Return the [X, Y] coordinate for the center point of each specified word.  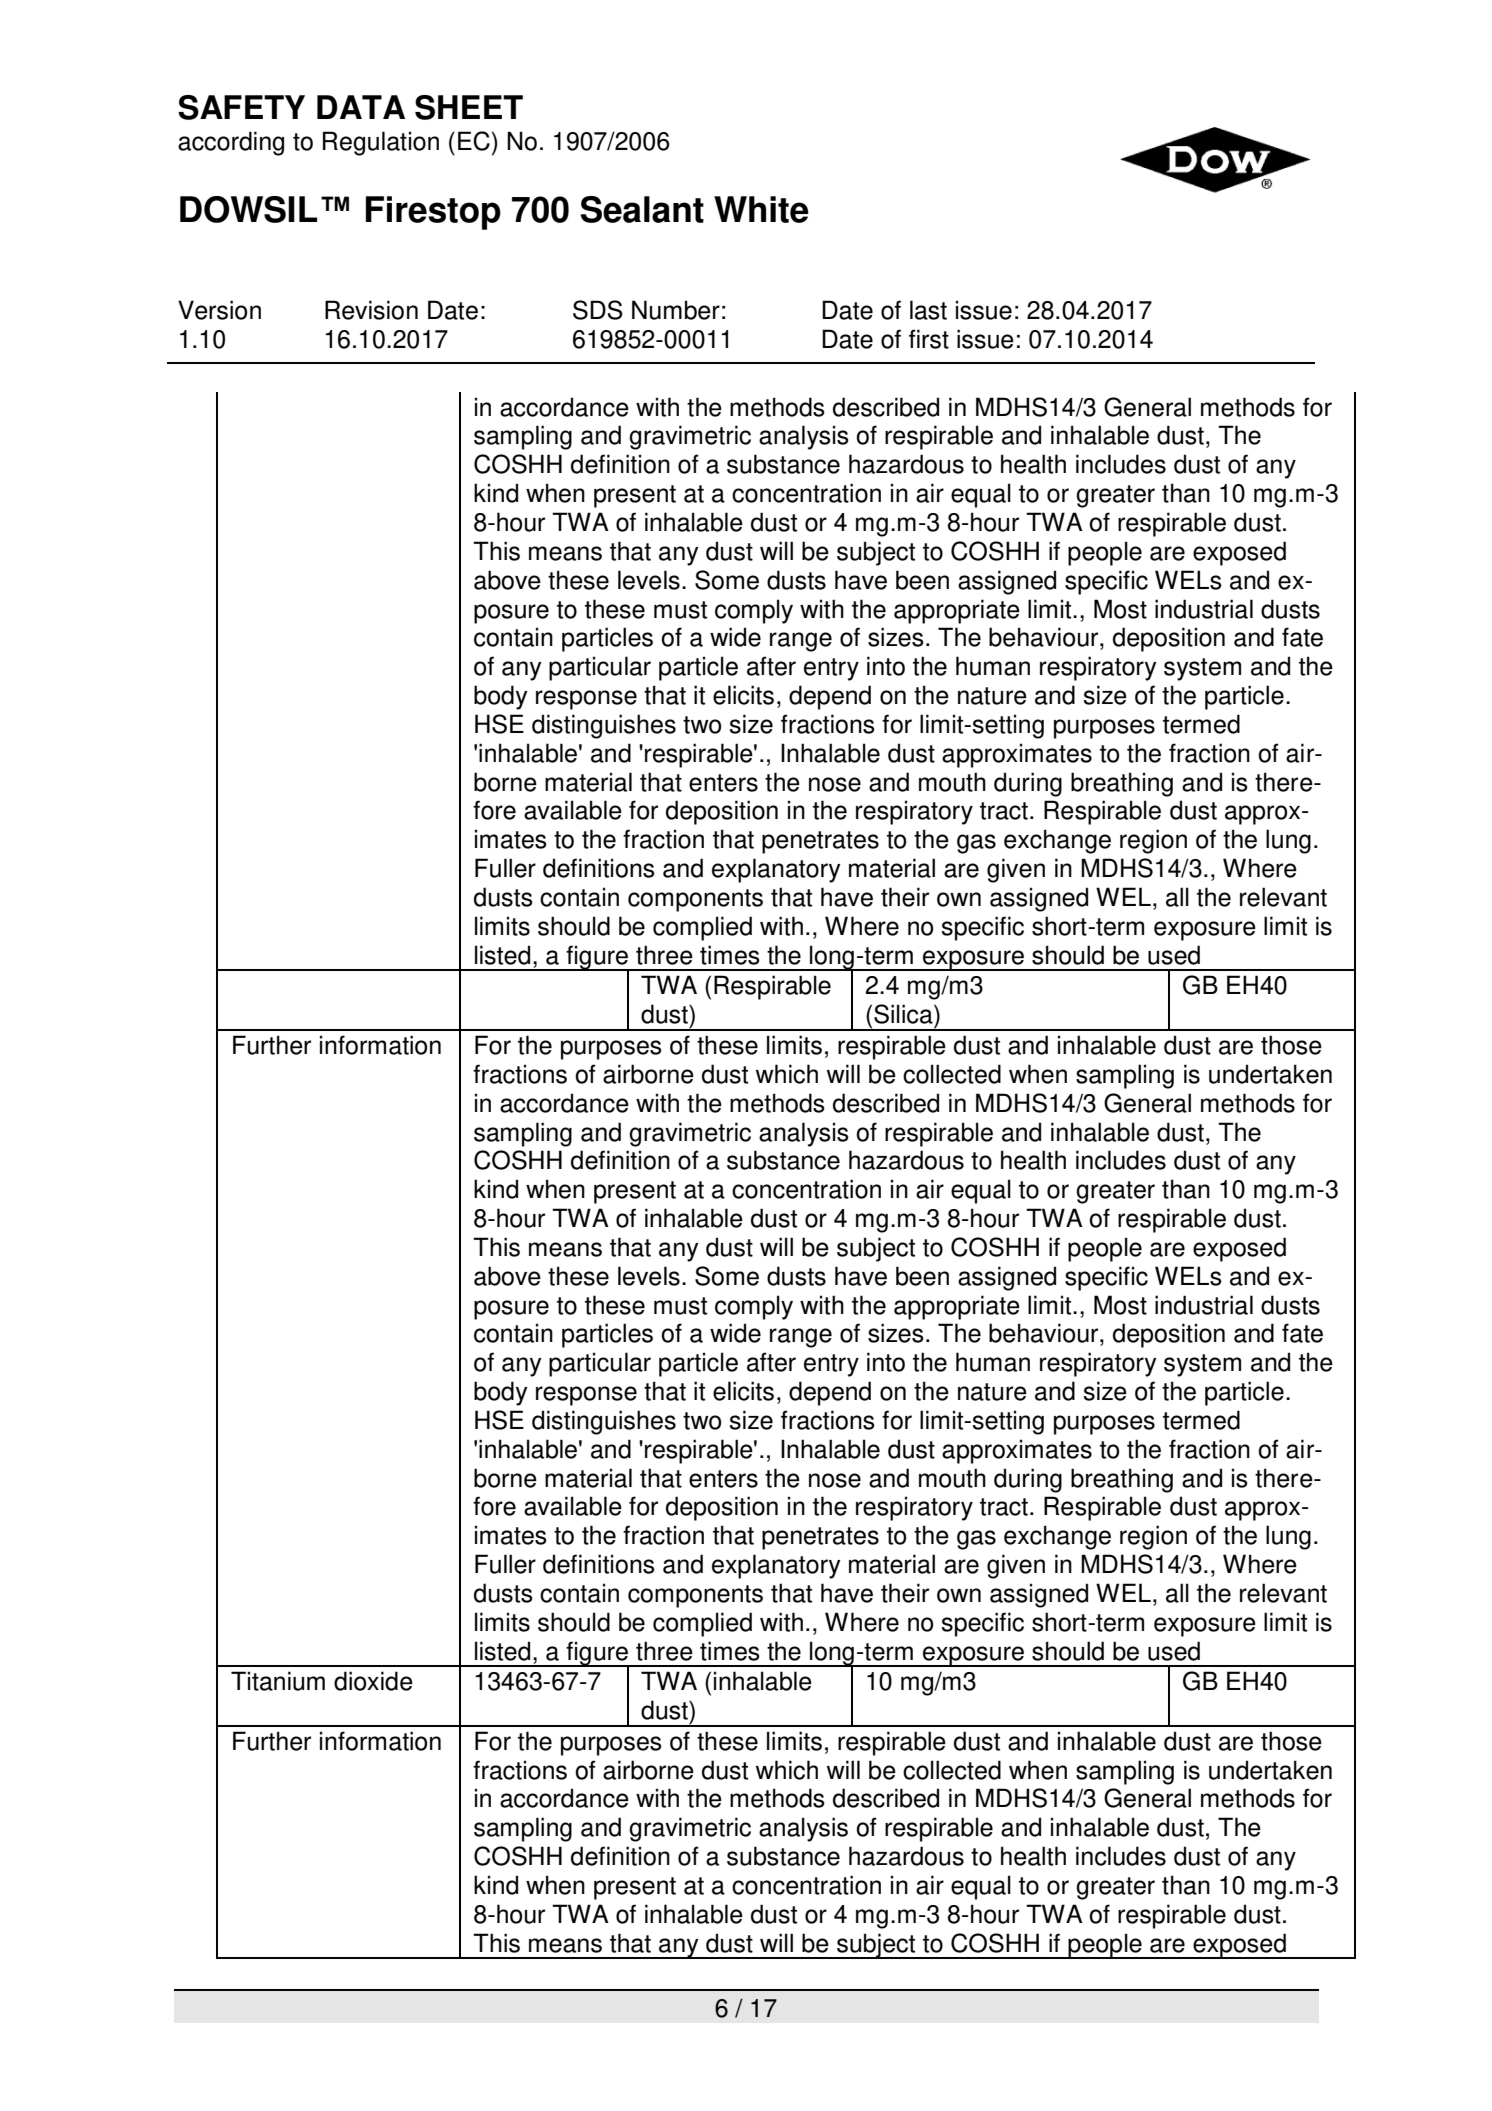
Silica [904, 1014]
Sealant [642, 209]
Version [219, 310]
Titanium [278, 1681]
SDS [598, 310]
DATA [361, 107]
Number [676, 310]
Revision [371, 310]
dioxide [373, 1681]
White [761, 209]
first [929, 339]
